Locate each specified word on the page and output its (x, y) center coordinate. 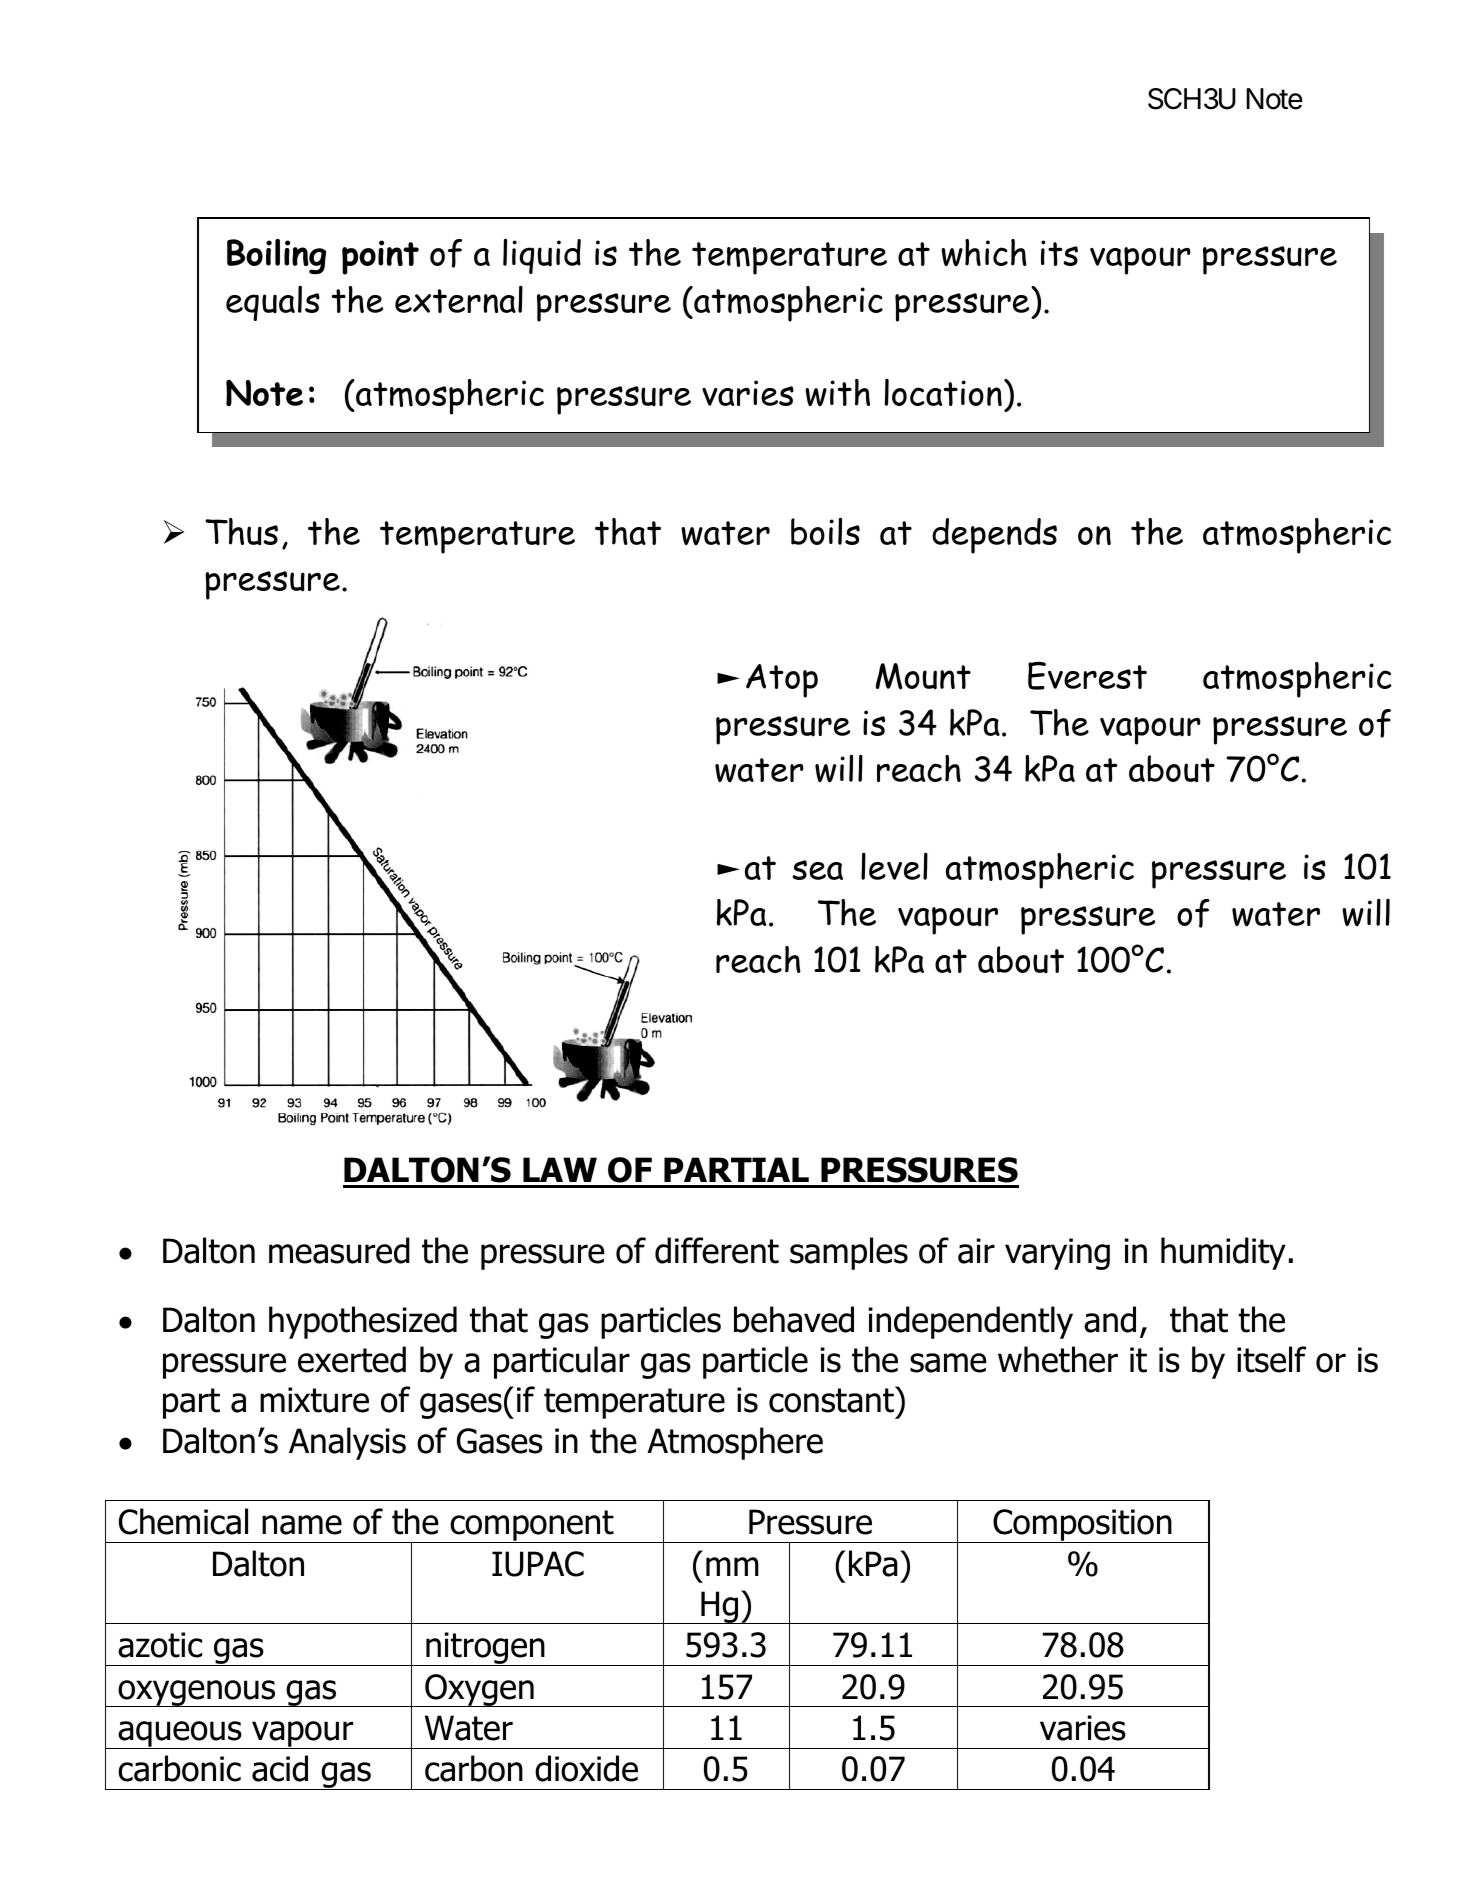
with (837, 393)
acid (280, 1768)
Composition (1082, 1526)
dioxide (586, 1768)
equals (273, 303)
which (984, 253)
